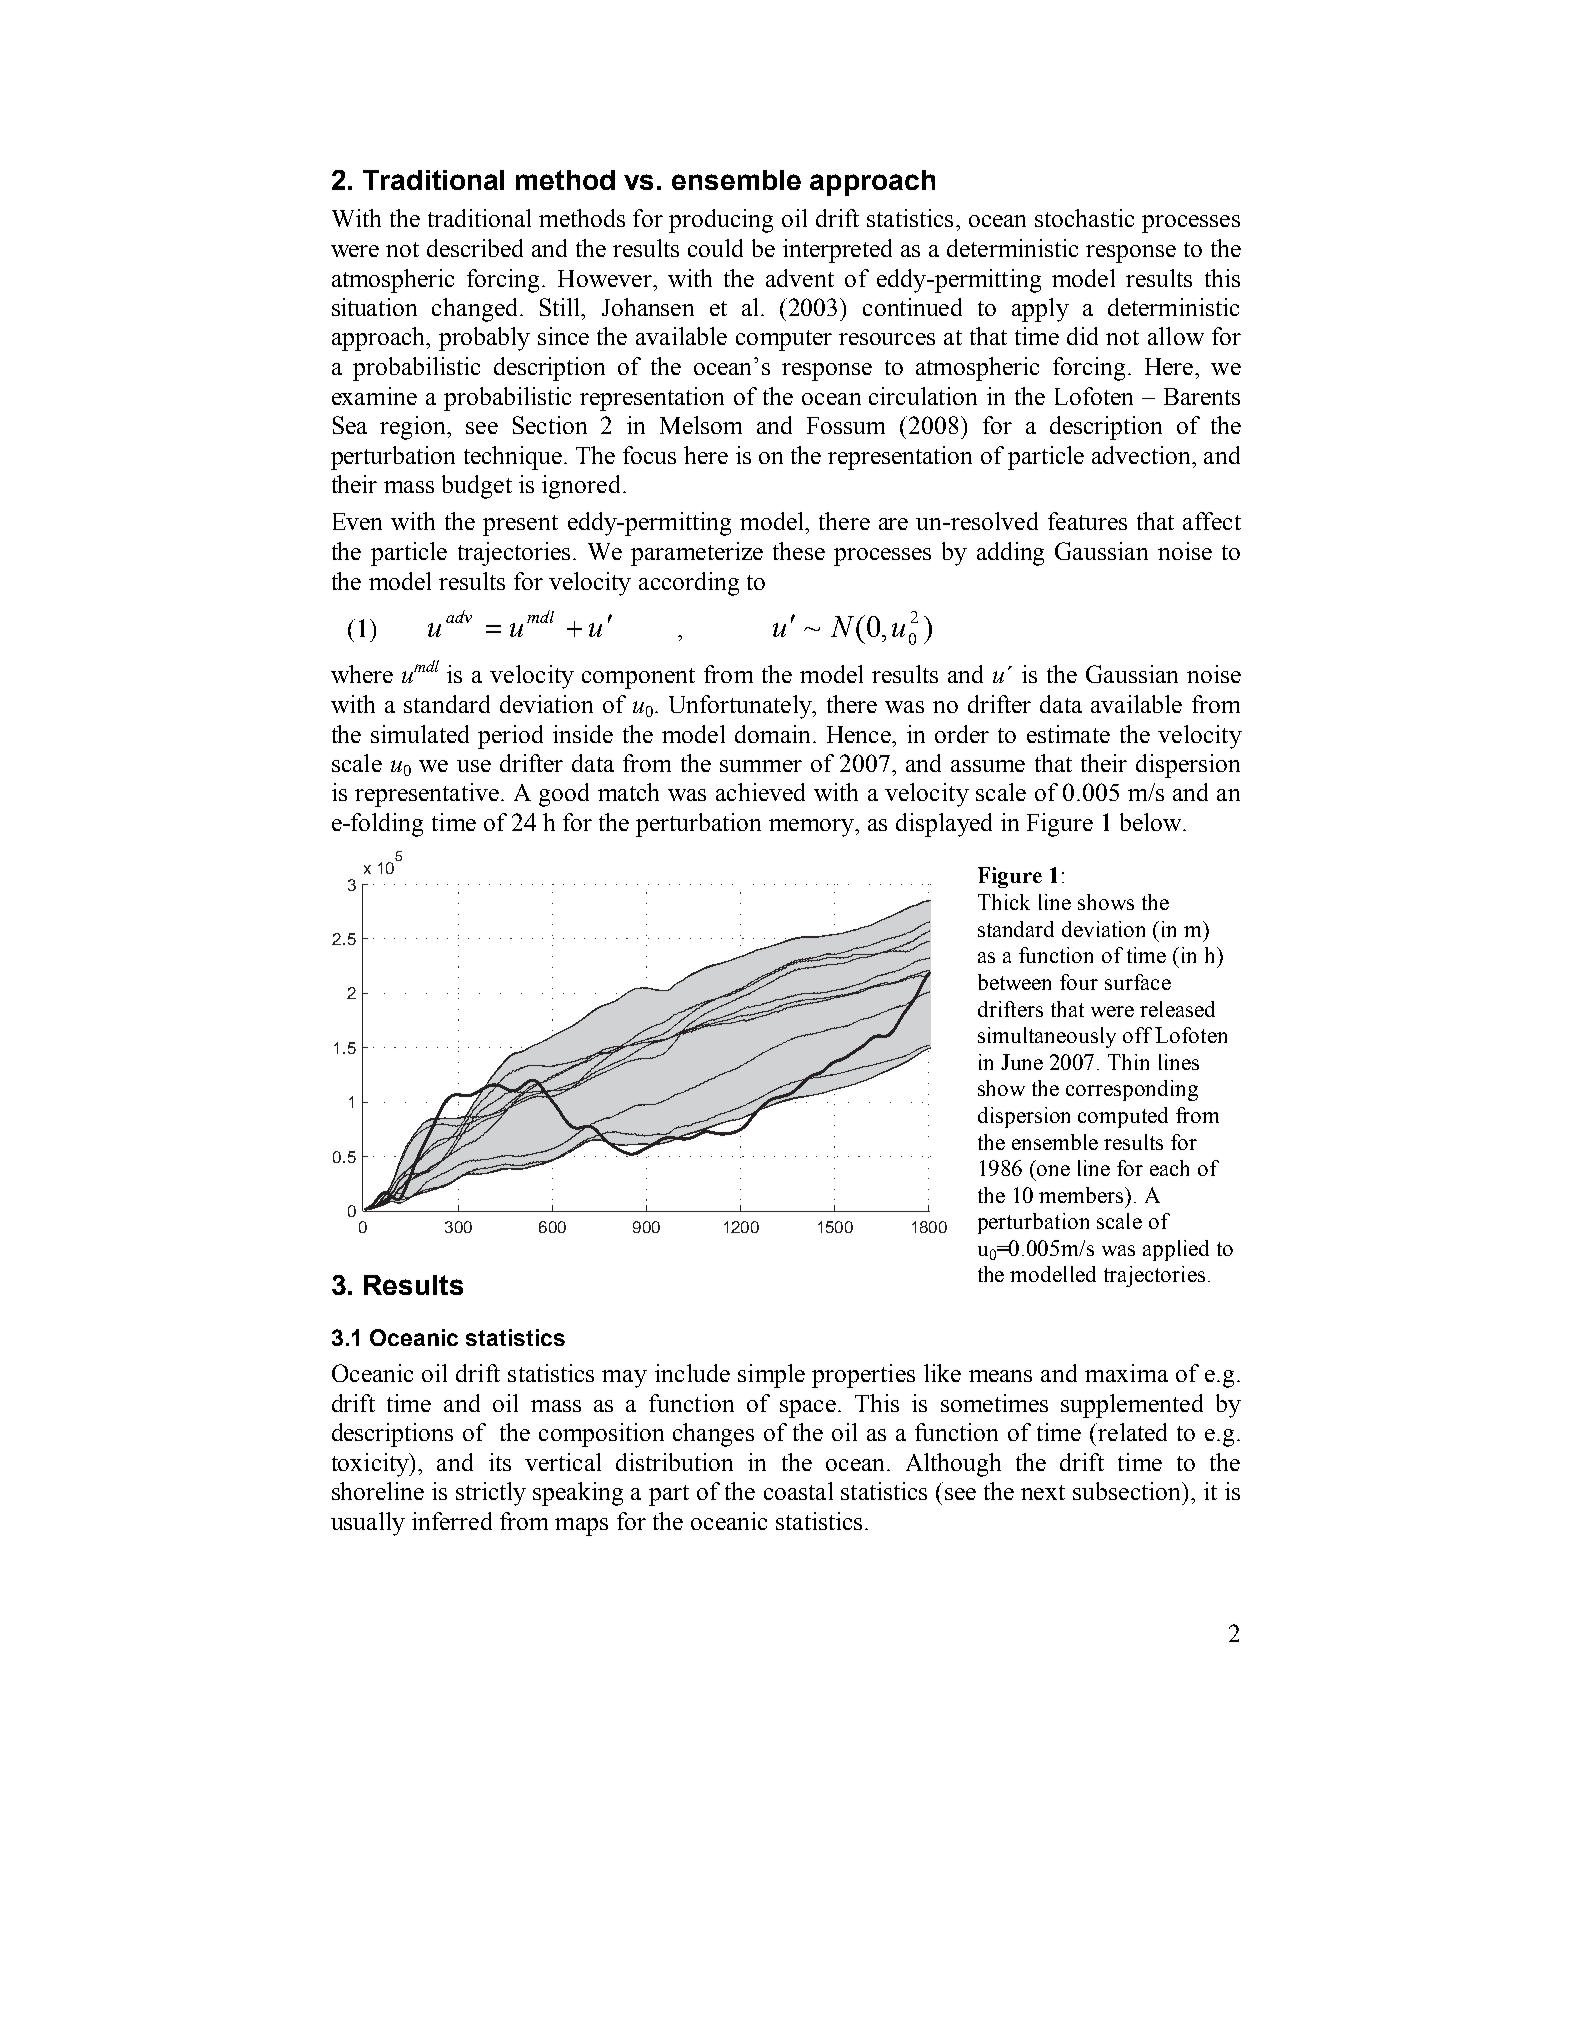 This image has height=2035, width=1572. Describe the element at coordinates (813, 828) in the image. I see `memory` at that location.
